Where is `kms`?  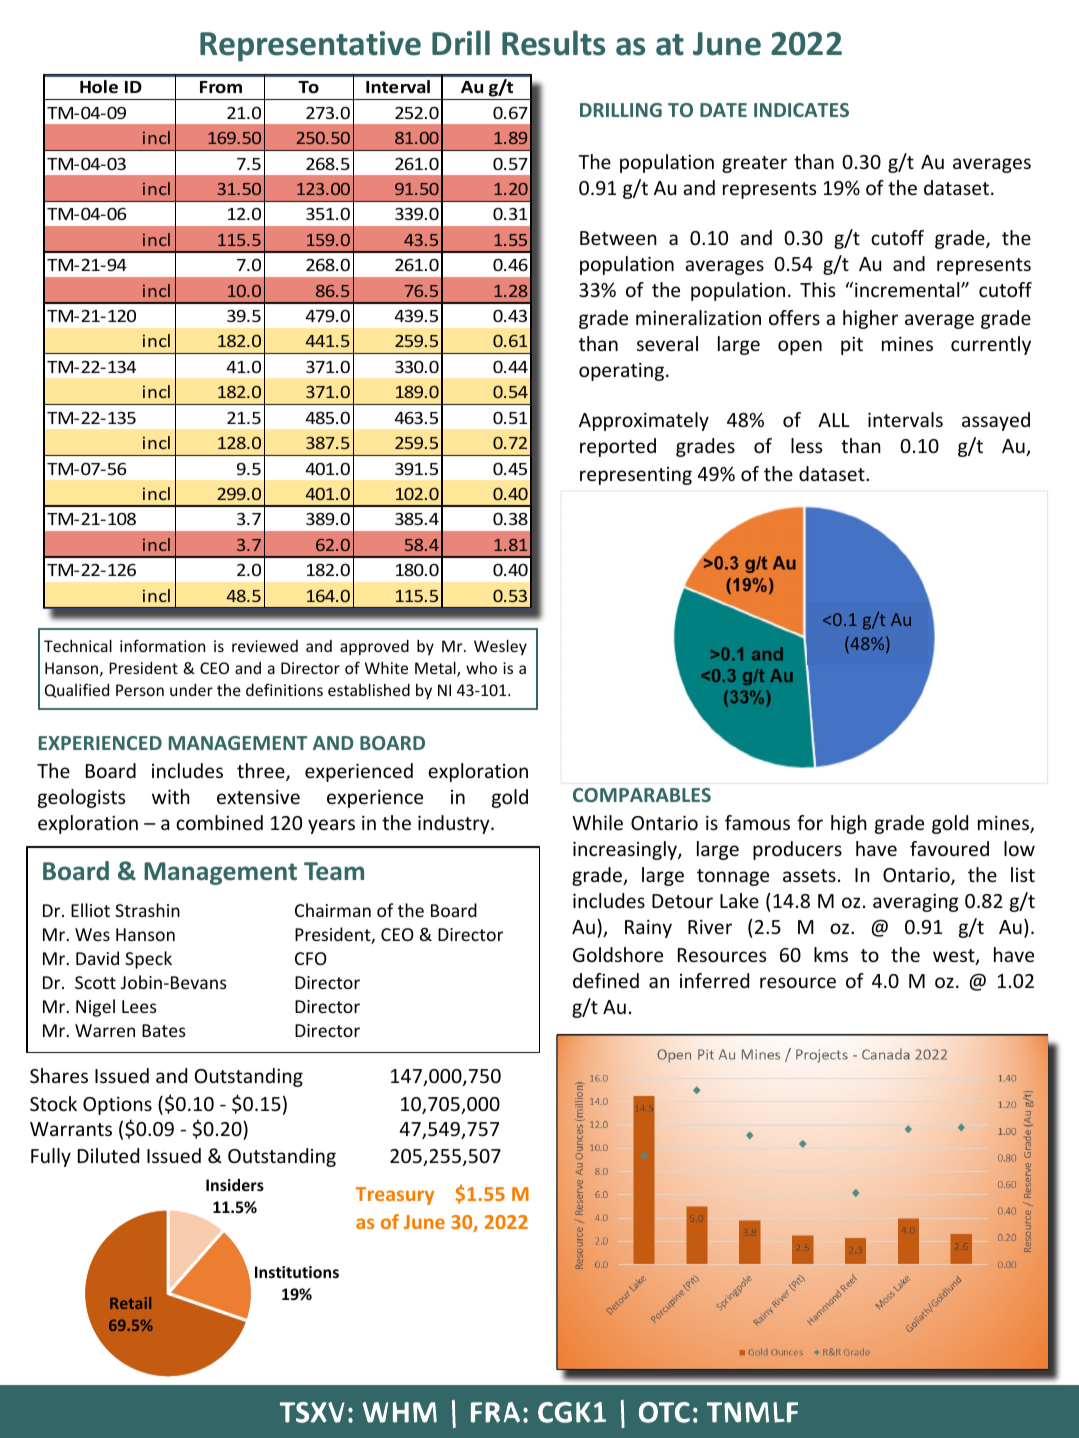 kms is located at coordinates (831, 954).
